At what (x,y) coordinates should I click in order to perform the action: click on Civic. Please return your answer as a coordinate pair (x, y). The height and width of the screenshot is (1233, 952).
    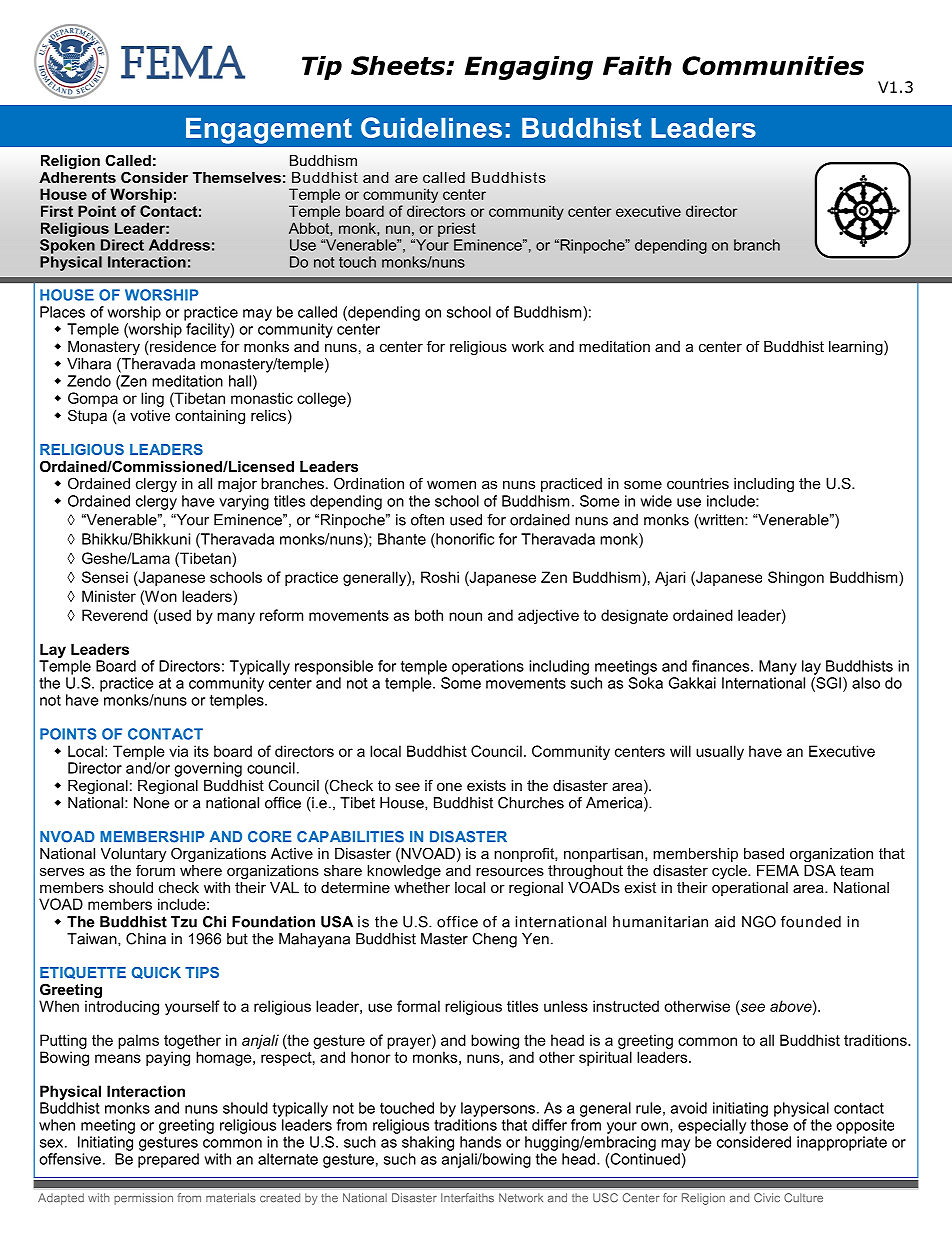
    Looking at the image, I should click on (767, 1198).
